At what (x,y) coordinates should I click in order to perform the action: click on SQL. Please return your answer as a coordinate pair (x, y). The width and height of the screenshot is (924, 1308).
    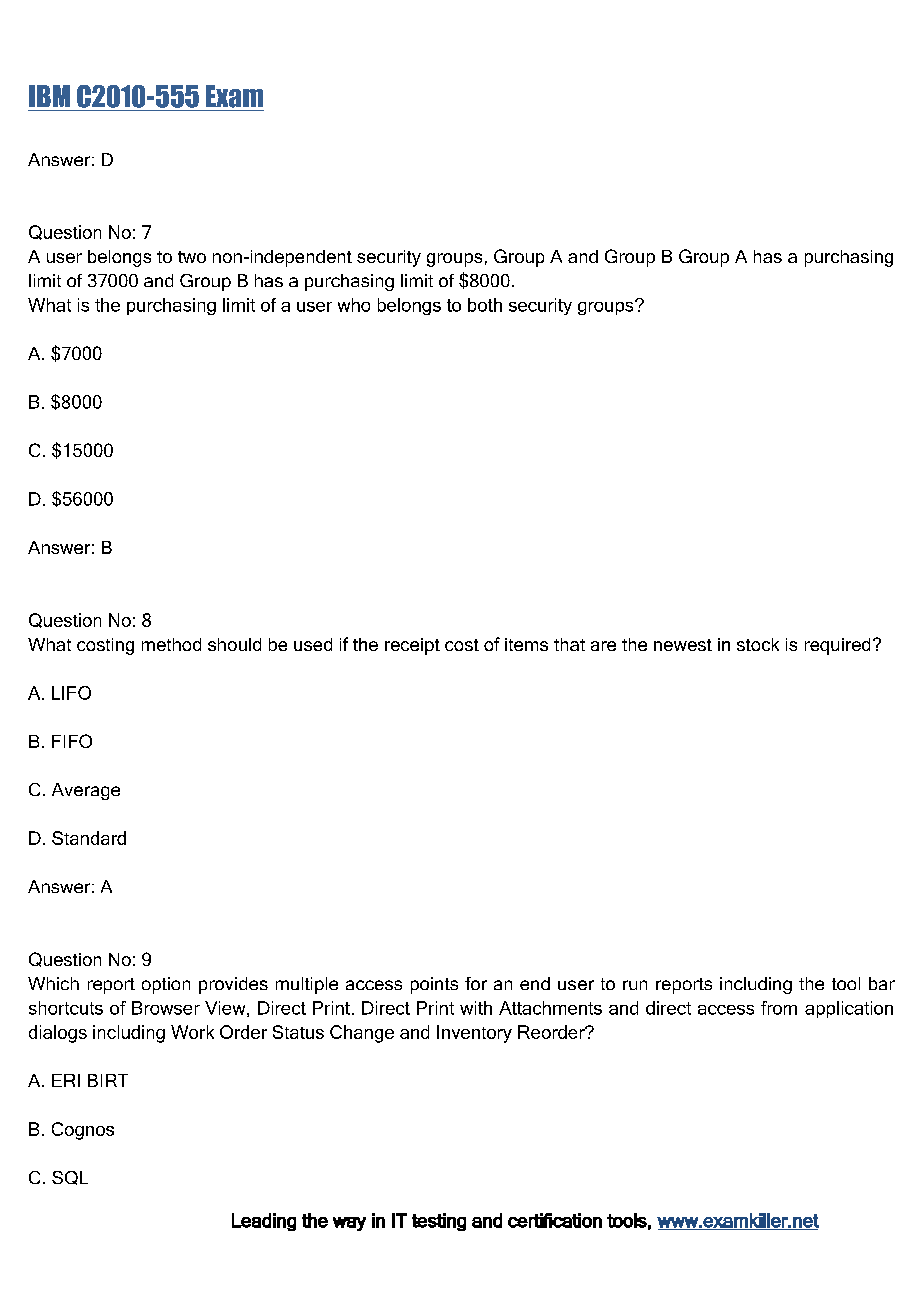
    Looking at the image, I should click on (70, 1178).
